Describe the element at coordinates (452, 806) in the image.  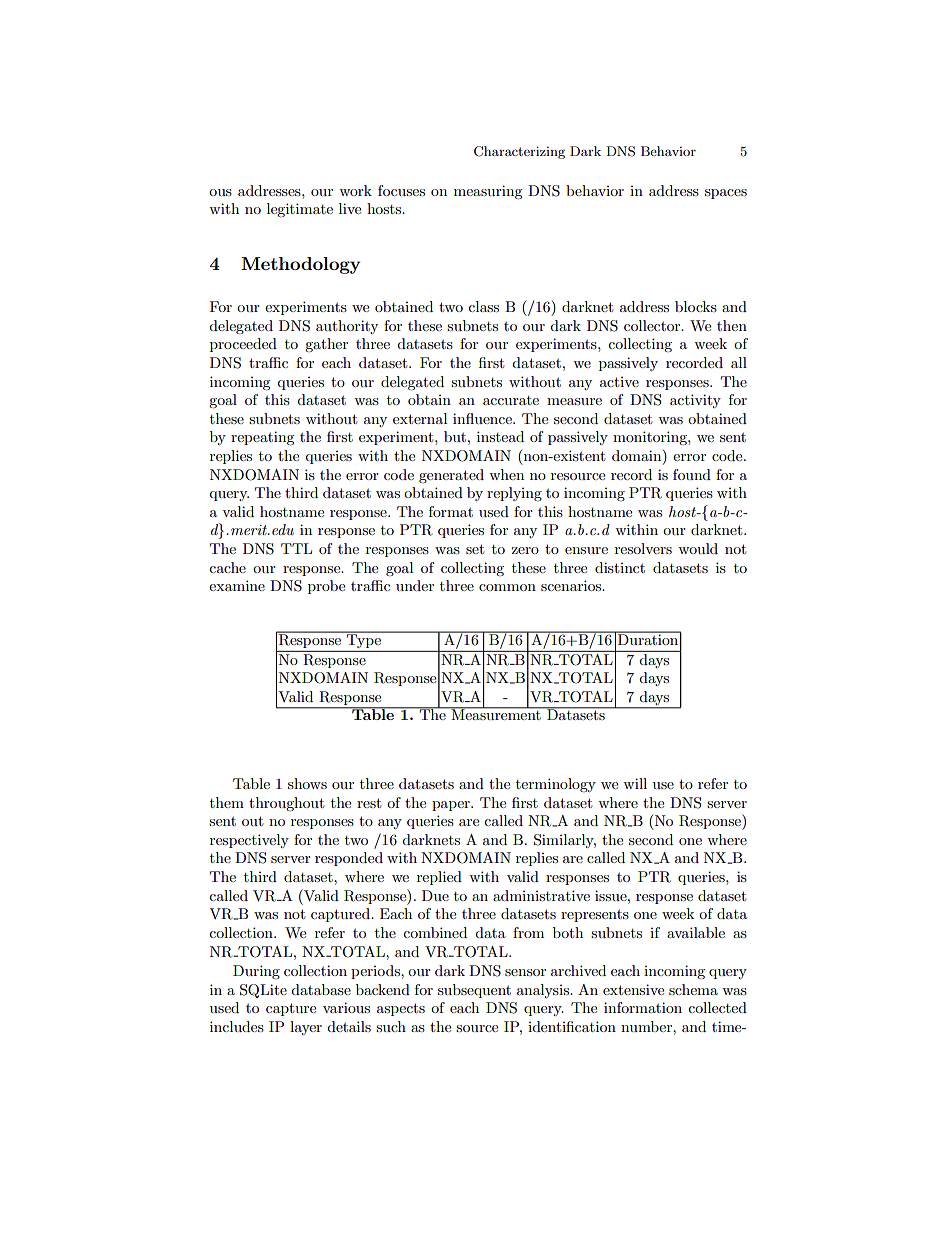
I see `paper` at that location.
